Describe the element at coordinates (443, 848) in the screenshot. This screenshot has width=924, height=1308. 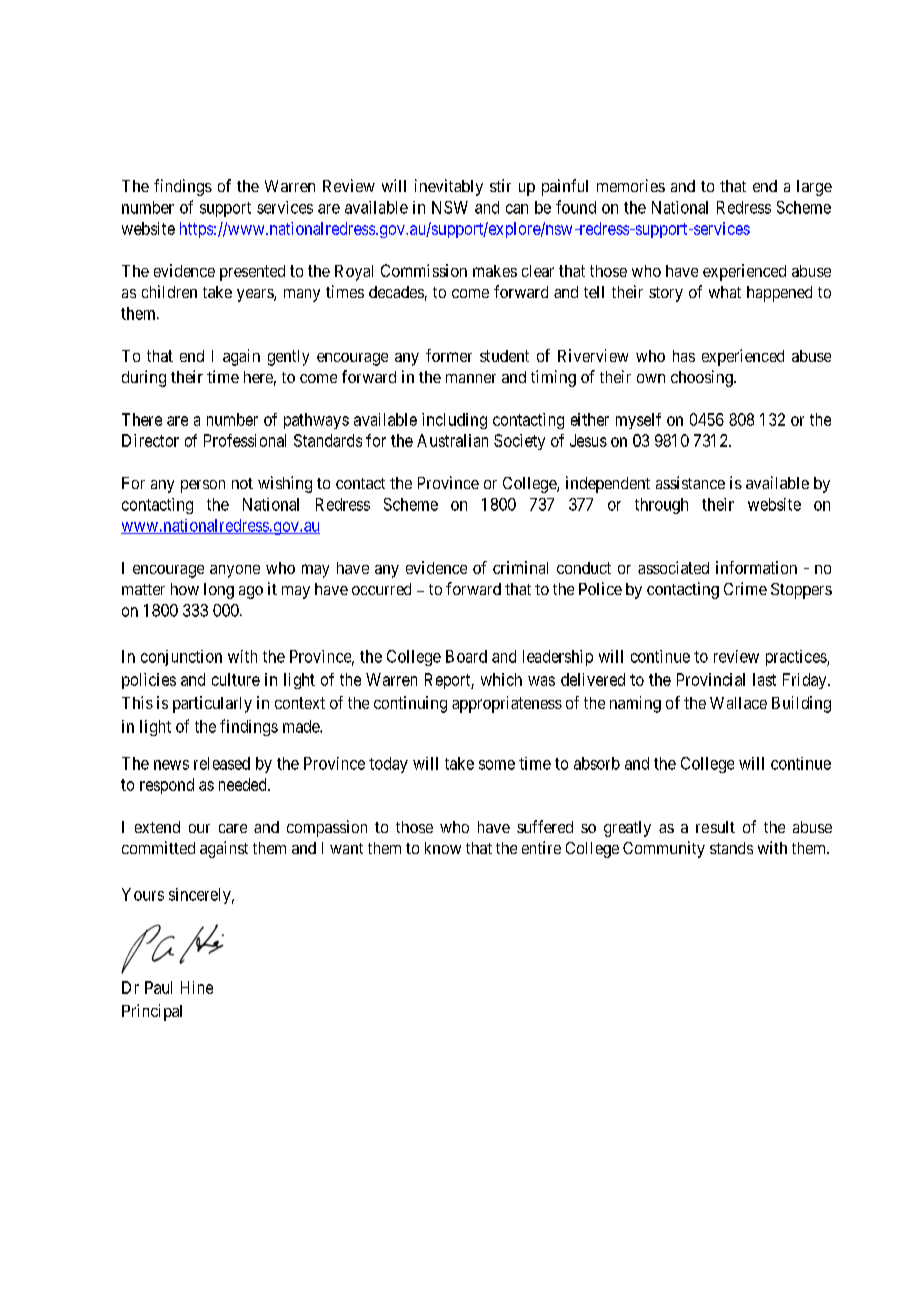
I see `know` at that location.
